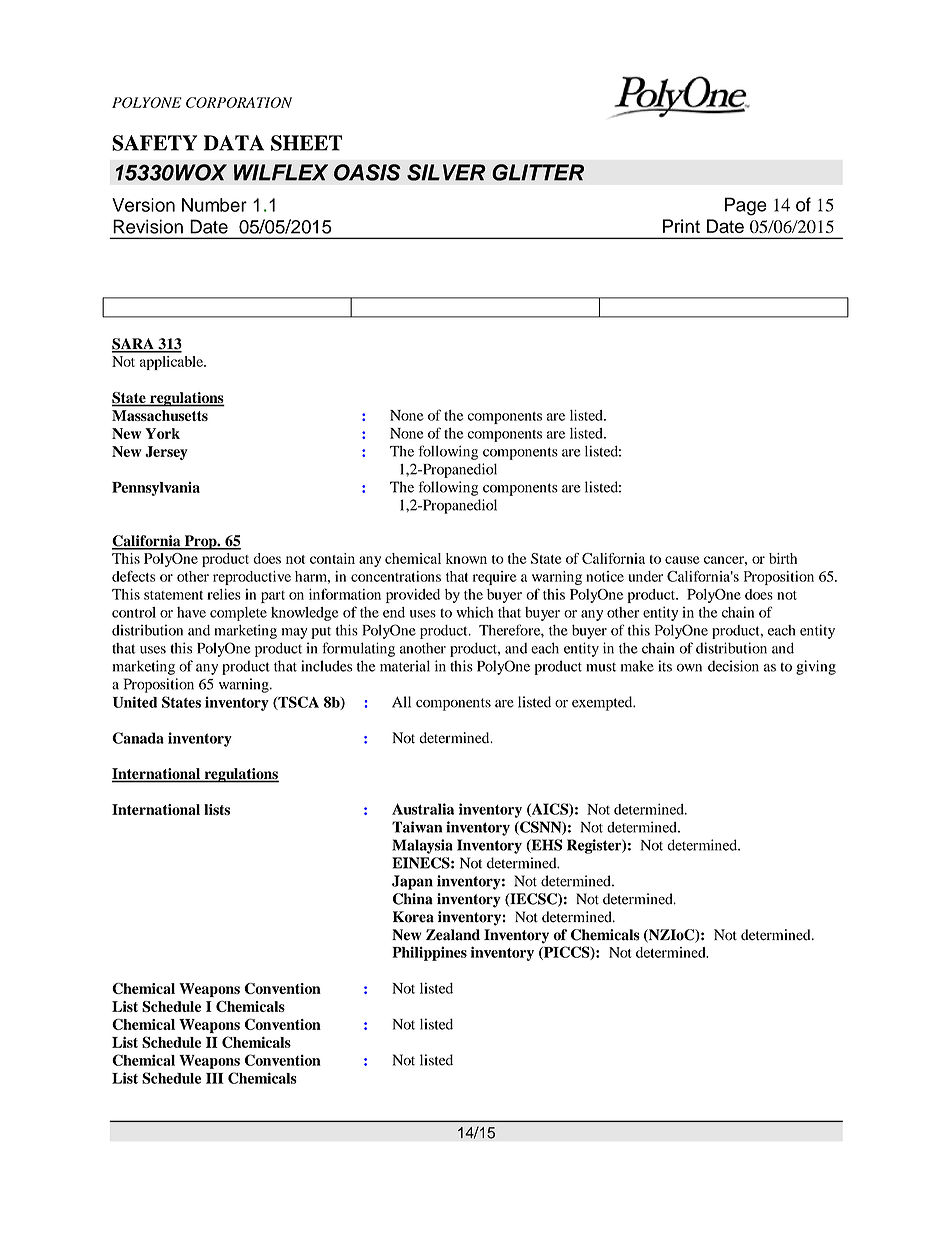 This screenshot has height=1233, width=952. I want to click on SARA, so click(134, 345).
